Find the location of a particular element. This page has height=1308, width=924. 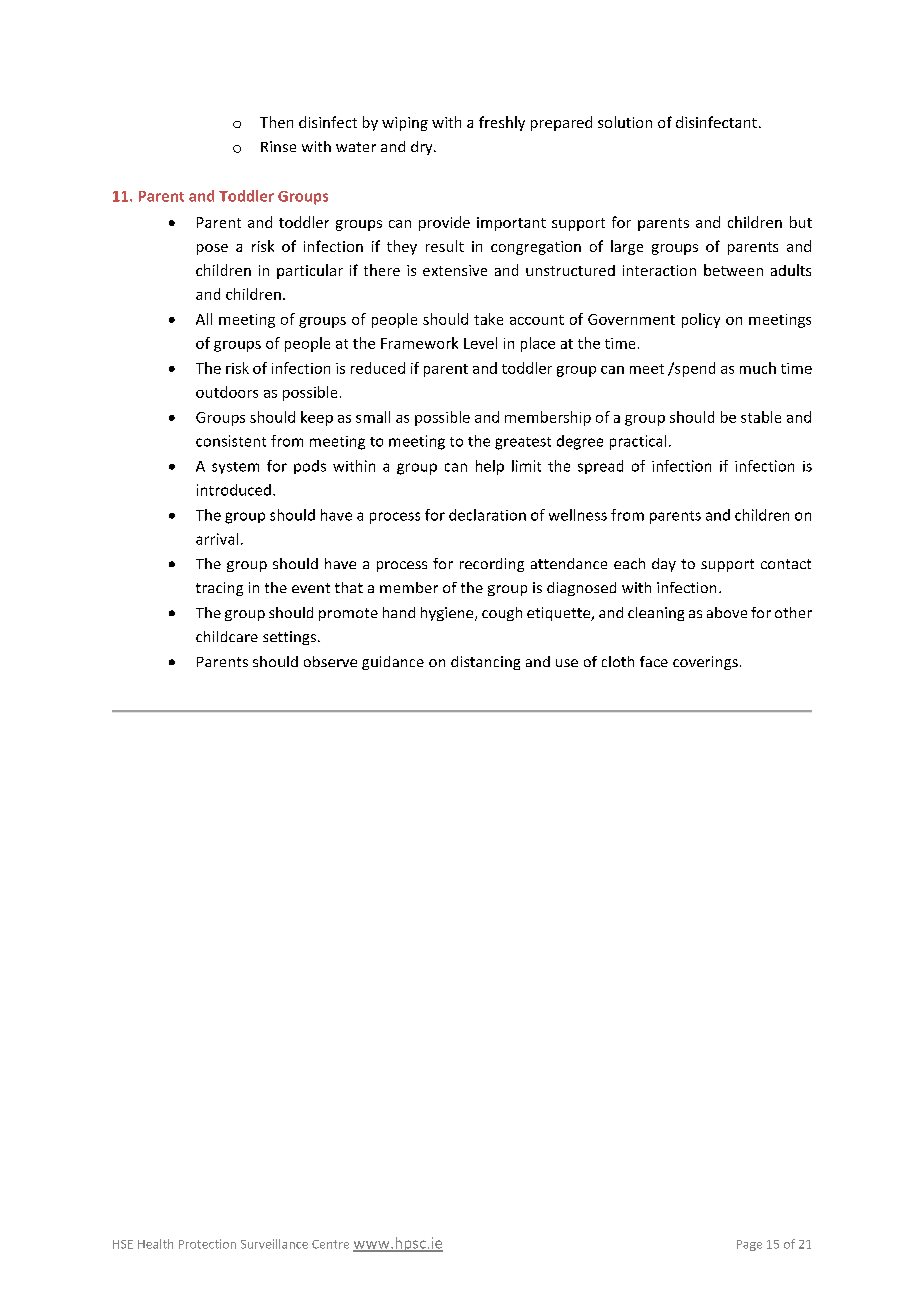

Rinse is located at coordinates (278, 146).
